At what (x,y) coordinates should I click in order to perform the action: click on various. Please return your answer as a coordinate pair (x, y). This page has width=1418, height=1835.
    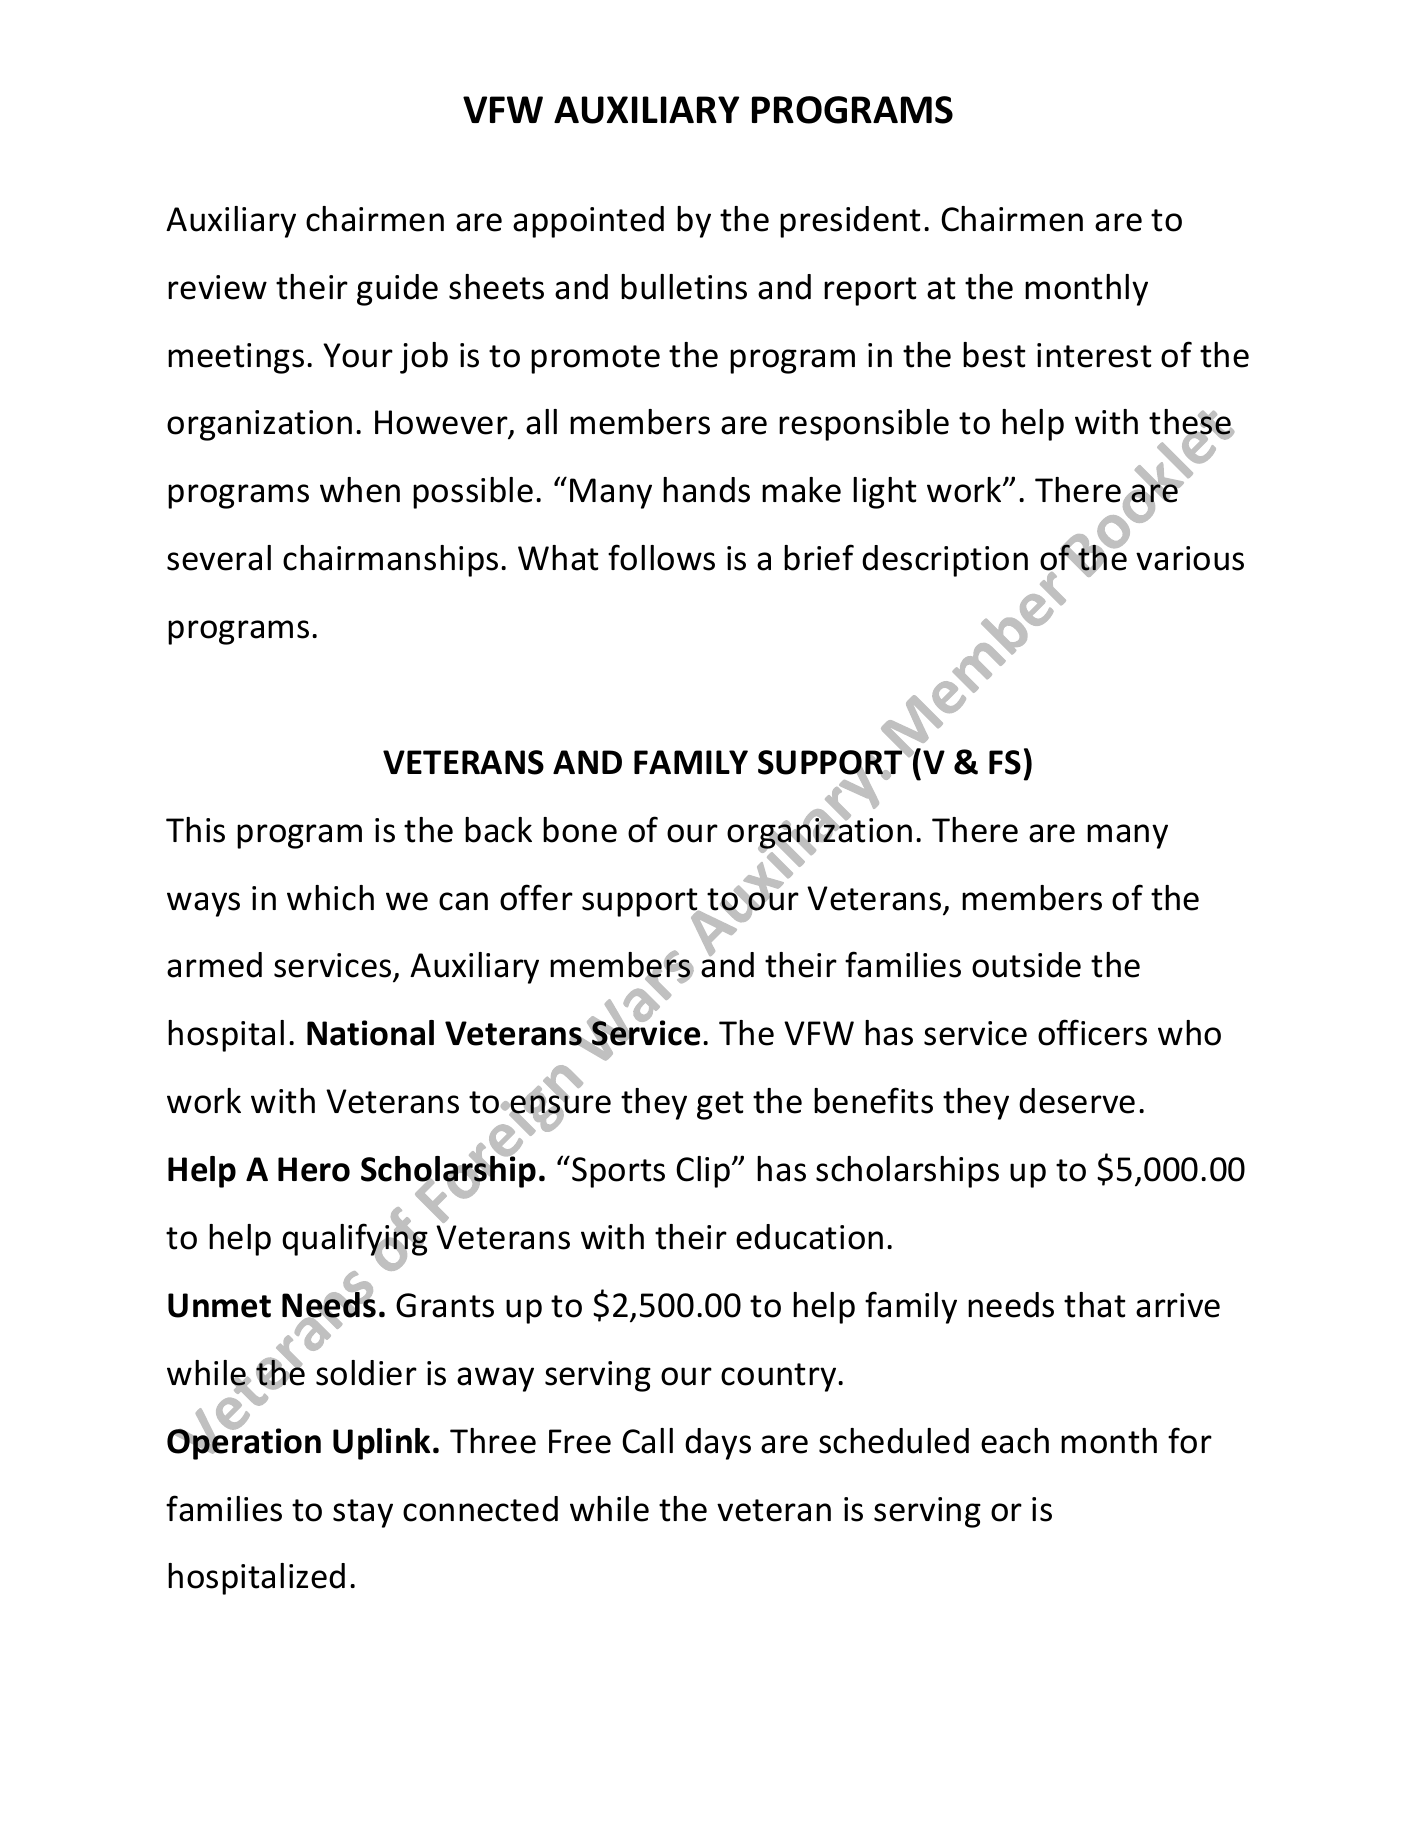
    Looking at the image, I should click on (1190, 558).
